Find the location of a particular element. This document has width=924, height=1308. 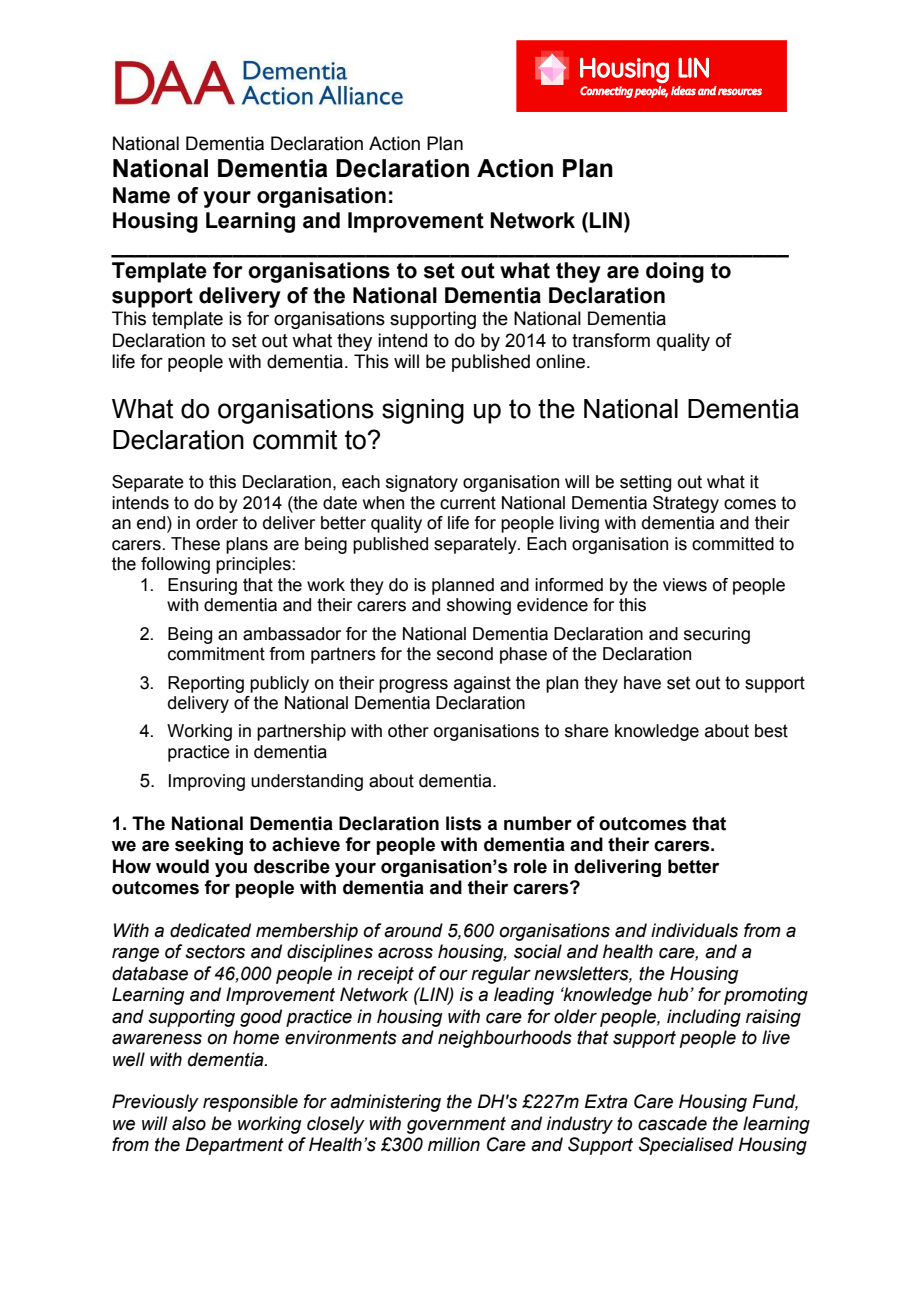

Name is located at coordinates (141, 195).
